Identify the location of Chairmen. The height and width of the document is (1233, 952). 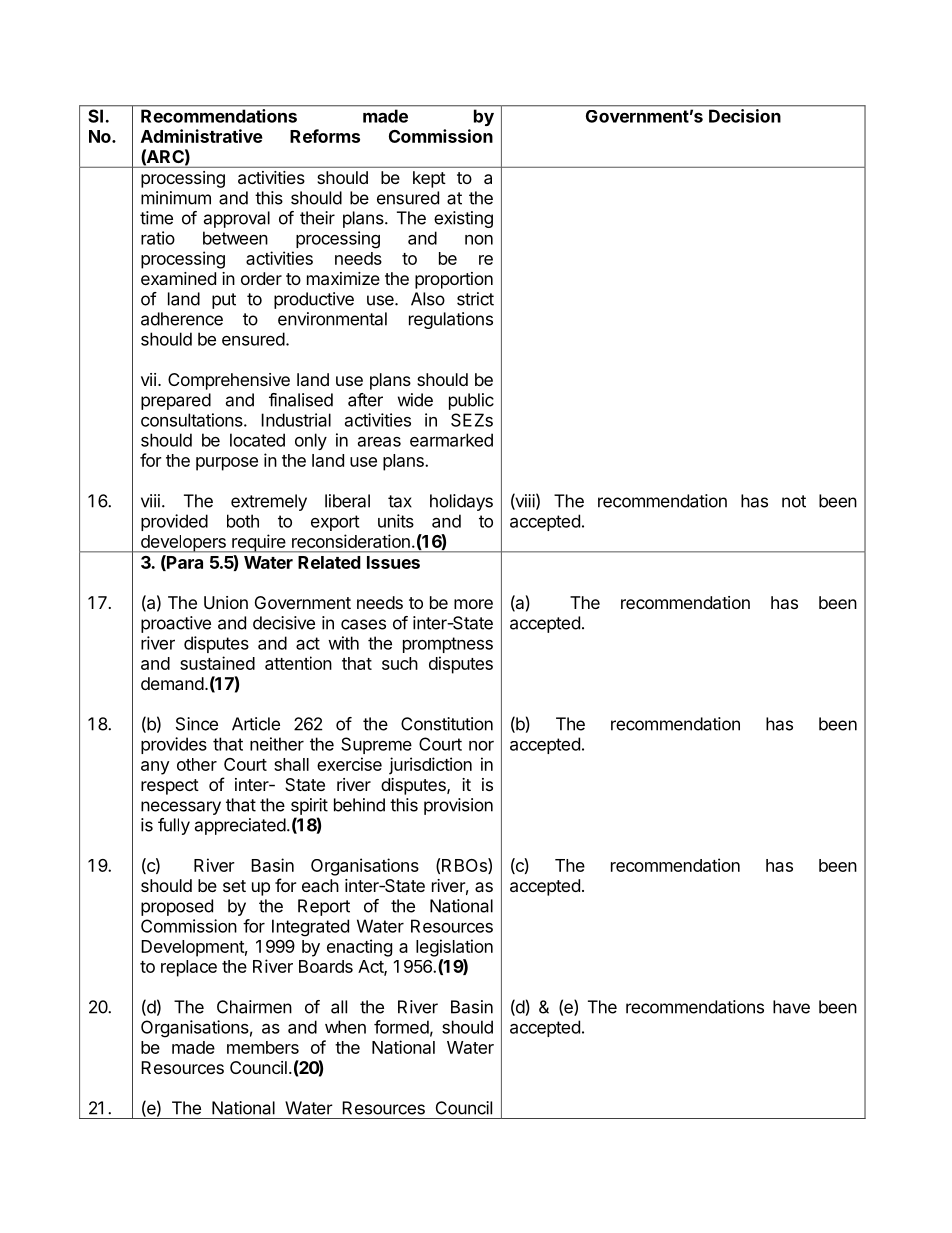
(254, 1007).
